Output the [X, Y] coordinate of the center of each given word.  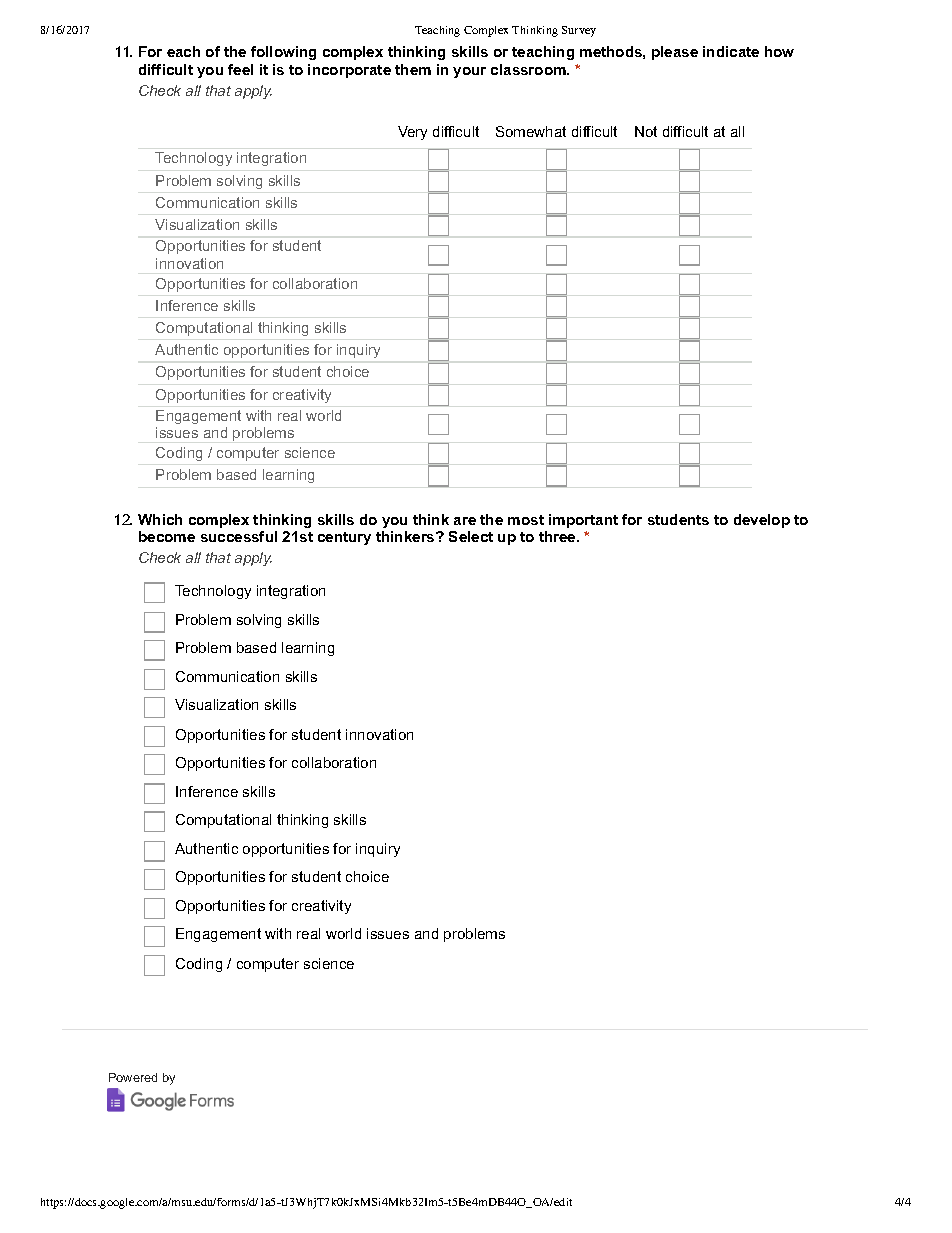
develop [762, 521]
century [344, 538]
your [469, 72]
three [558, 536]
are [465, 521]
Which [160, 519]
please [675, 53]
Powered [133, 1077]
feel [240, 69]
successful [239, 536]
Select [471, 536]
